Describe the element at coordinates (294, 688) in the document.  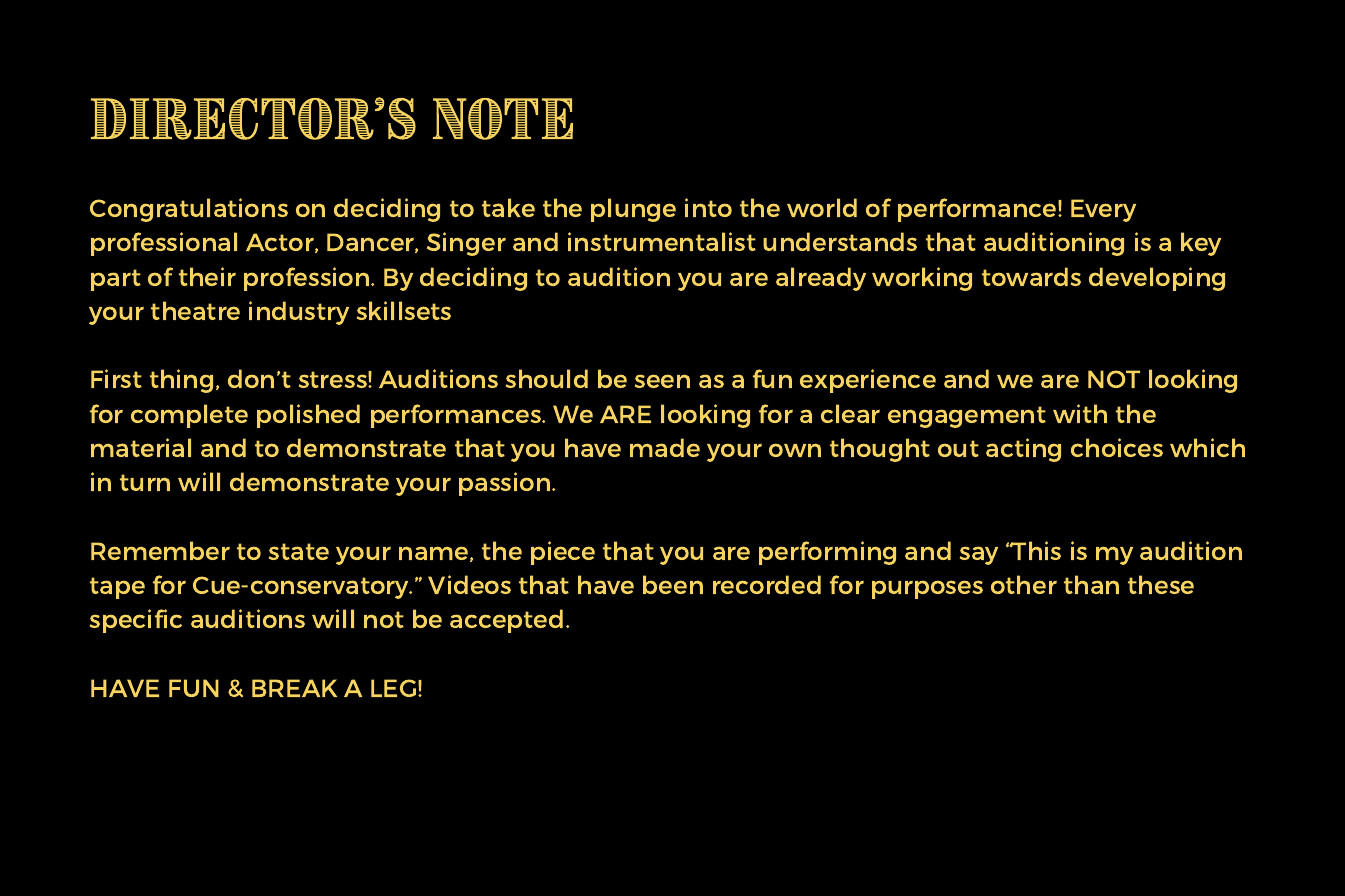
I see `BREAK` at that location.
